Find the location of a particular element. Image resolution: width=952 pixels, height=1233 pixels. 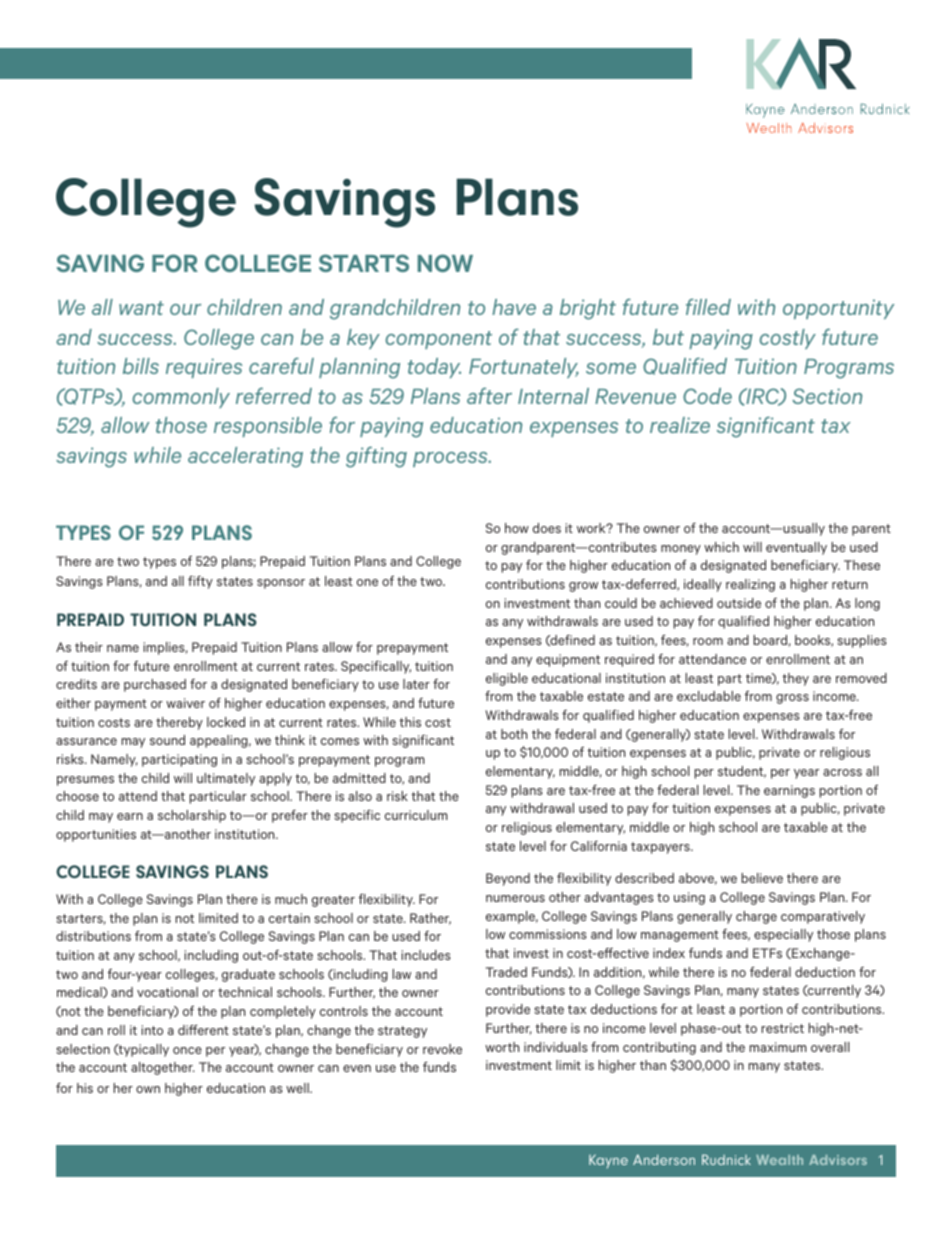

fifty is located at coordinates (200, 582).
